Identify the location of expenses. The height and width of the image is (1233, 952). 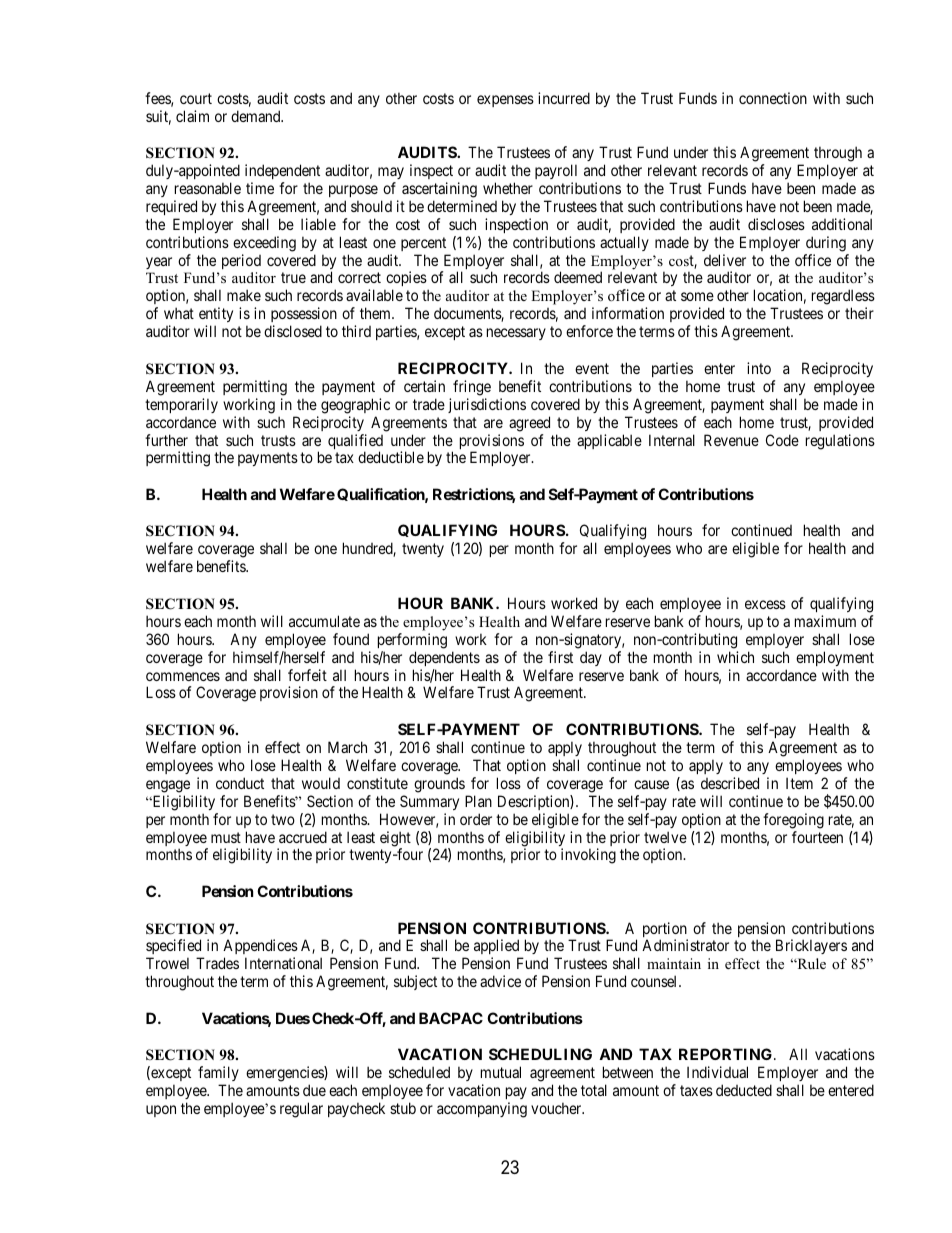
(505, 101).
